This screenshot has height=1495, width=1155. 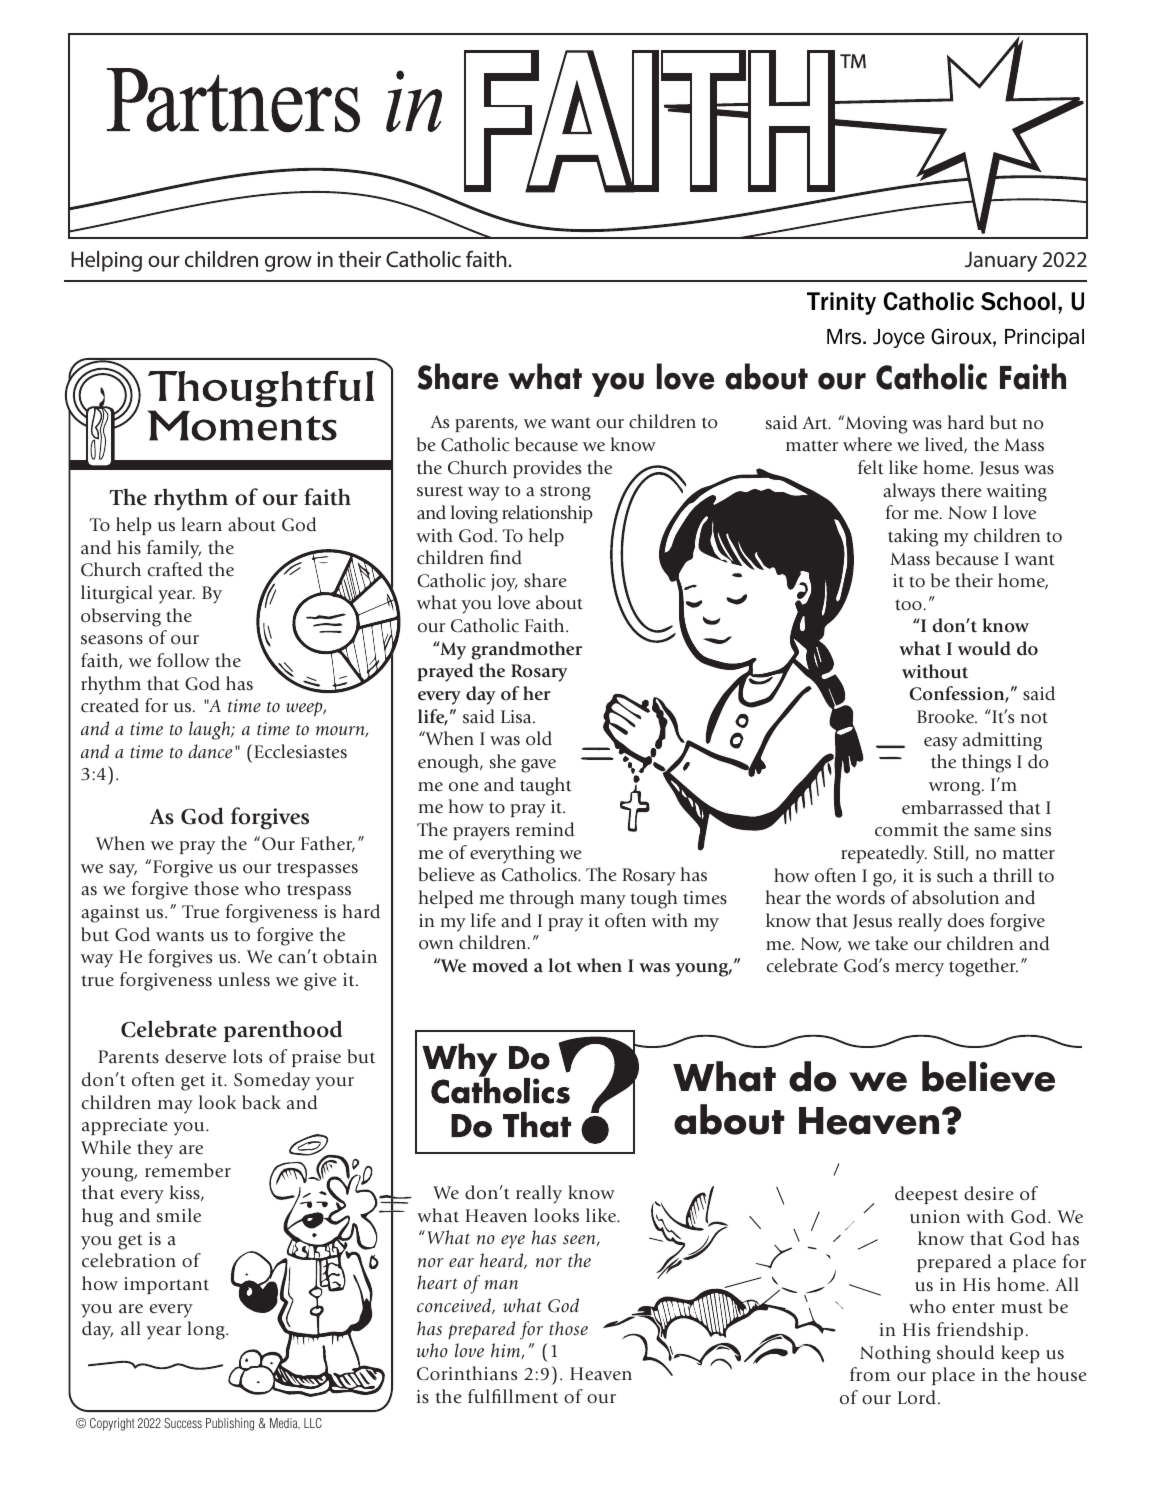 What do you see at coordinates (288, 264) in the screenshot?
I see `grow` at bounding box center [288, 264].
